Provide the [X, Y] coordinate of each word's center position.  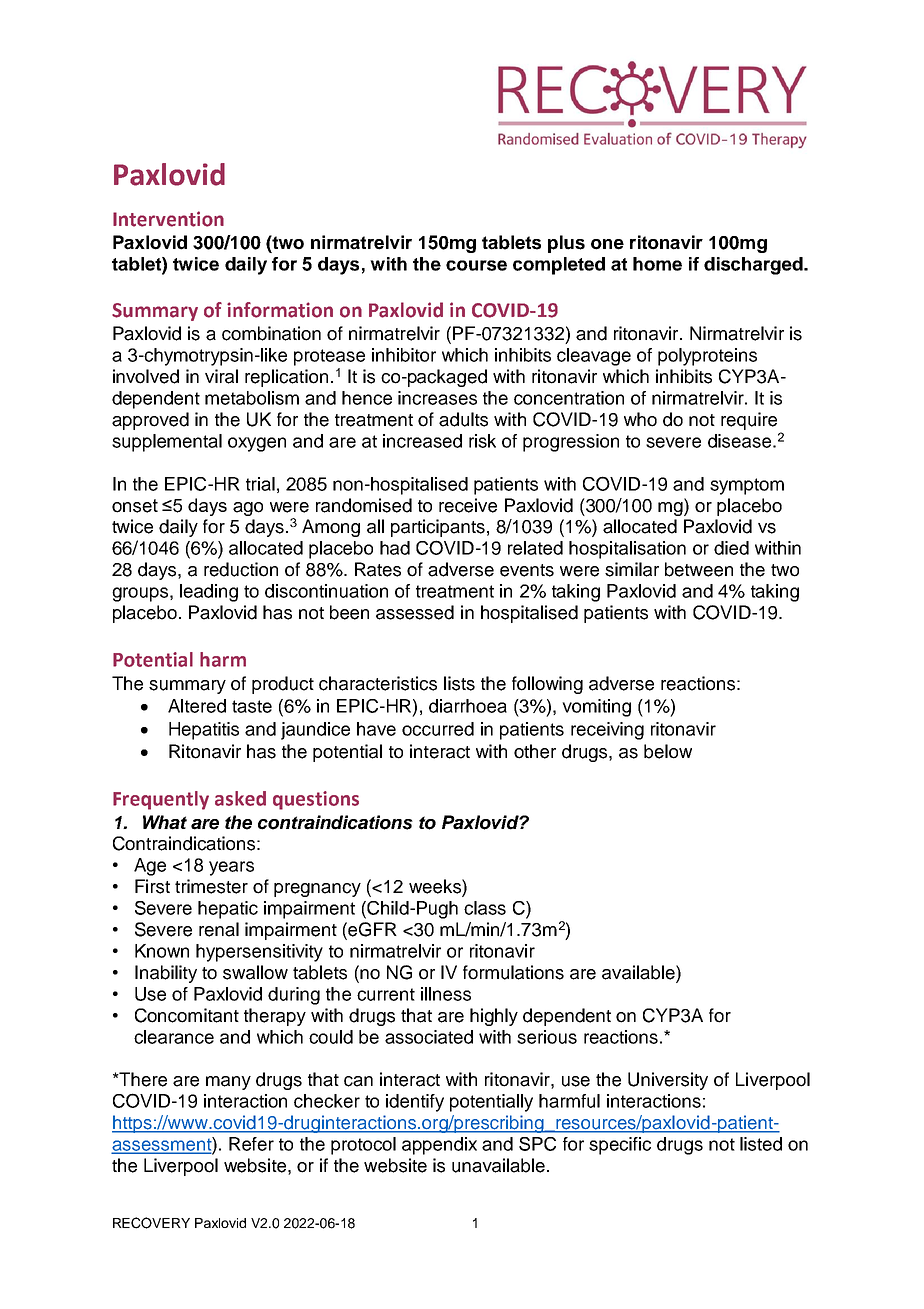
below [668, 751]
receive [468, 505]
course [476, 265]
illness [446, 994]
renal [219, 929]
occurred [438, 729]
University [668, 1081]
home [657, 264]
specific [620, 1146]
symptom [747, 486]
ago [248, 509]
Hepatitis [204, 731]
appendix [439, 1146]
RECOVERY [151, 1223]
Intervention [168, 219]
